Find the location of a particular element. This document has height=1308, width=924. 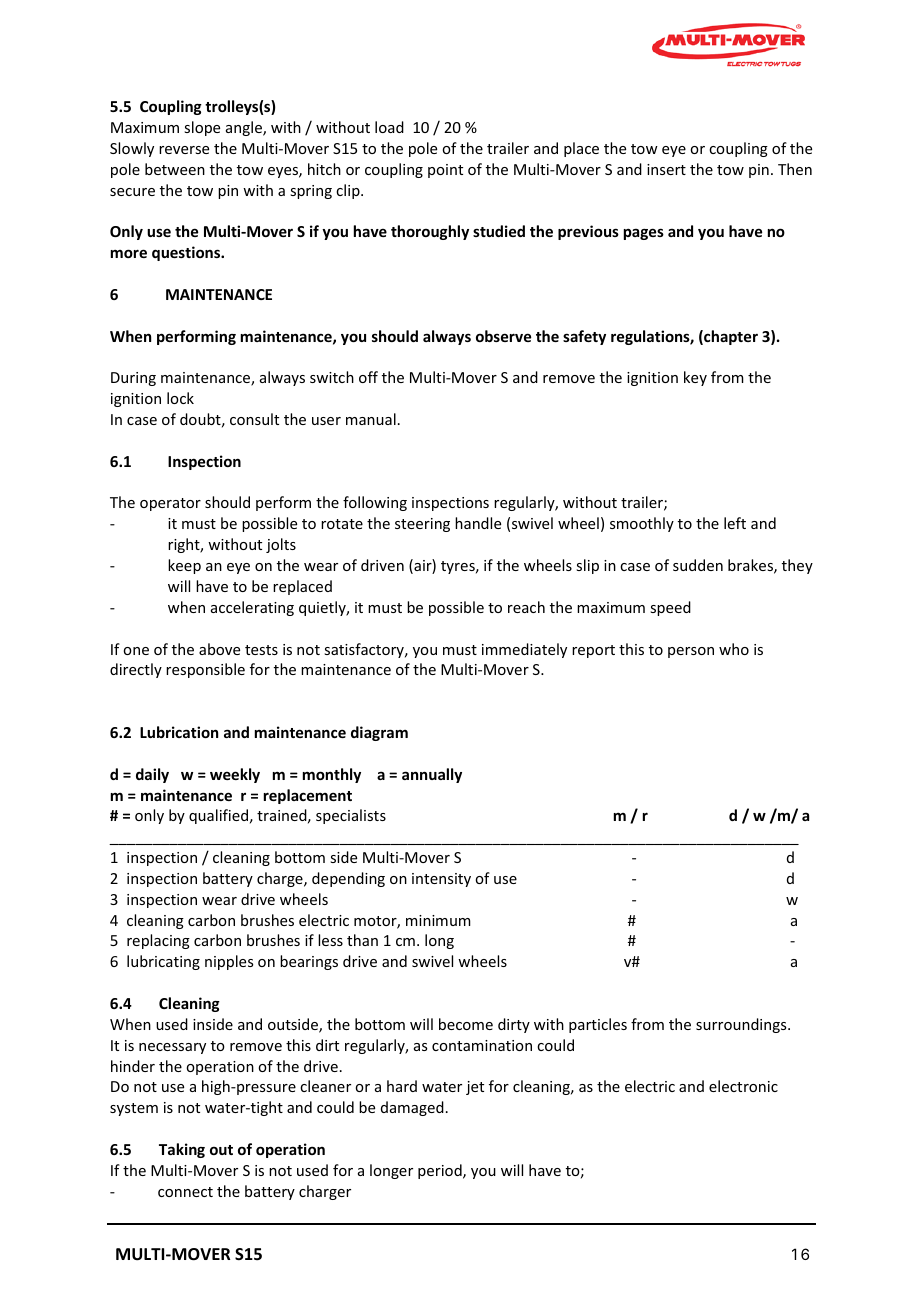

point is located at coordinates (445, 171).
